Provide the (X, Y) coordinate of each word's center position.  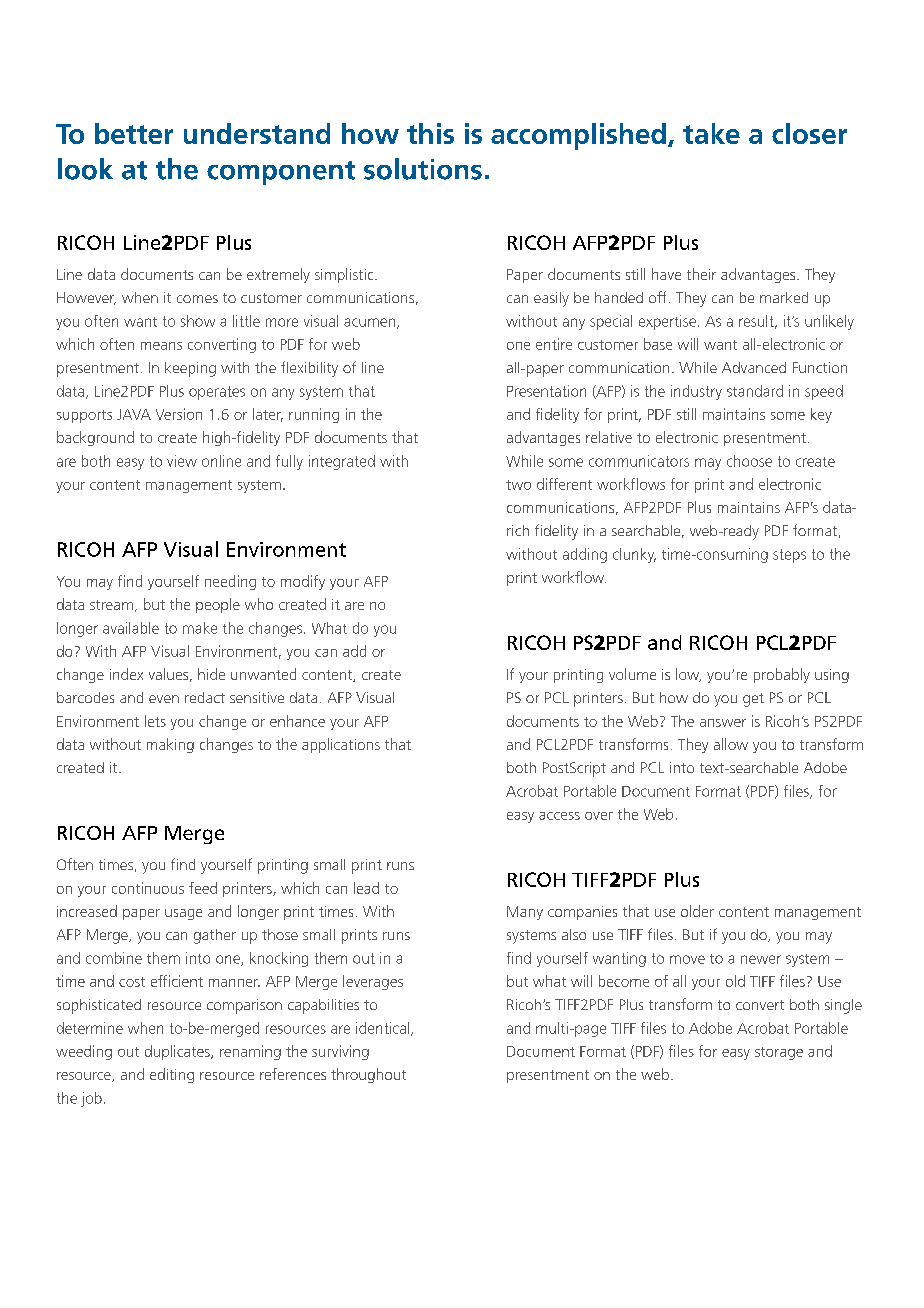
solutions (423, 169)
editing (172, 1075)
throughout (368, 1075)
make (200, 628)
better (134, 133)
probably (782, 675)
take (711, 133)
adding (585, 555)
